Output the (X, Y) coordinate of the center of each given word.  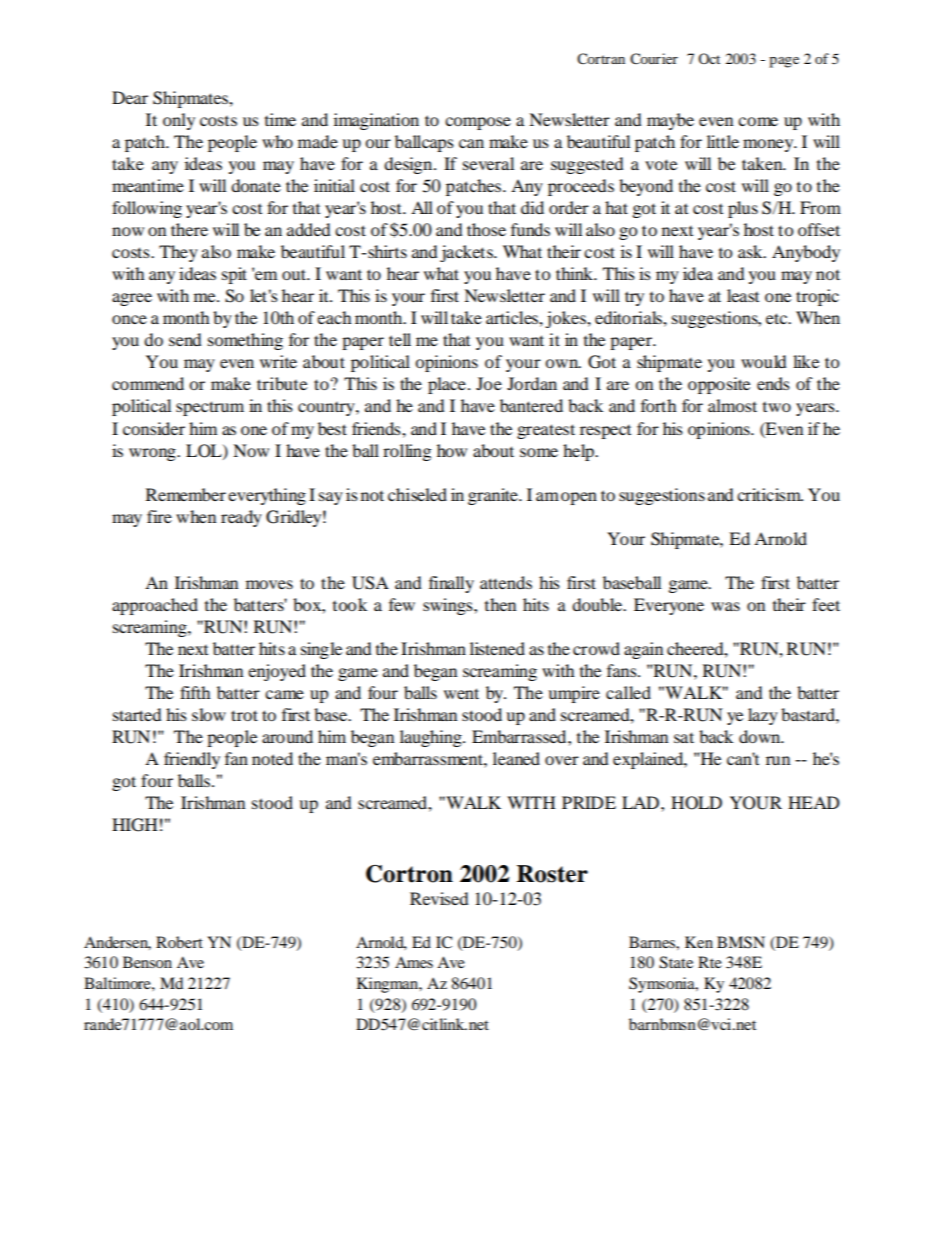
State (676, 962)
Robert (179, 942)
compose (478, 123)
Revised (439, 898)
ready (241, 518)
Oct (709, 58)
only (179, 121)
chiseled (417, 494)
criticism (770, 494)
